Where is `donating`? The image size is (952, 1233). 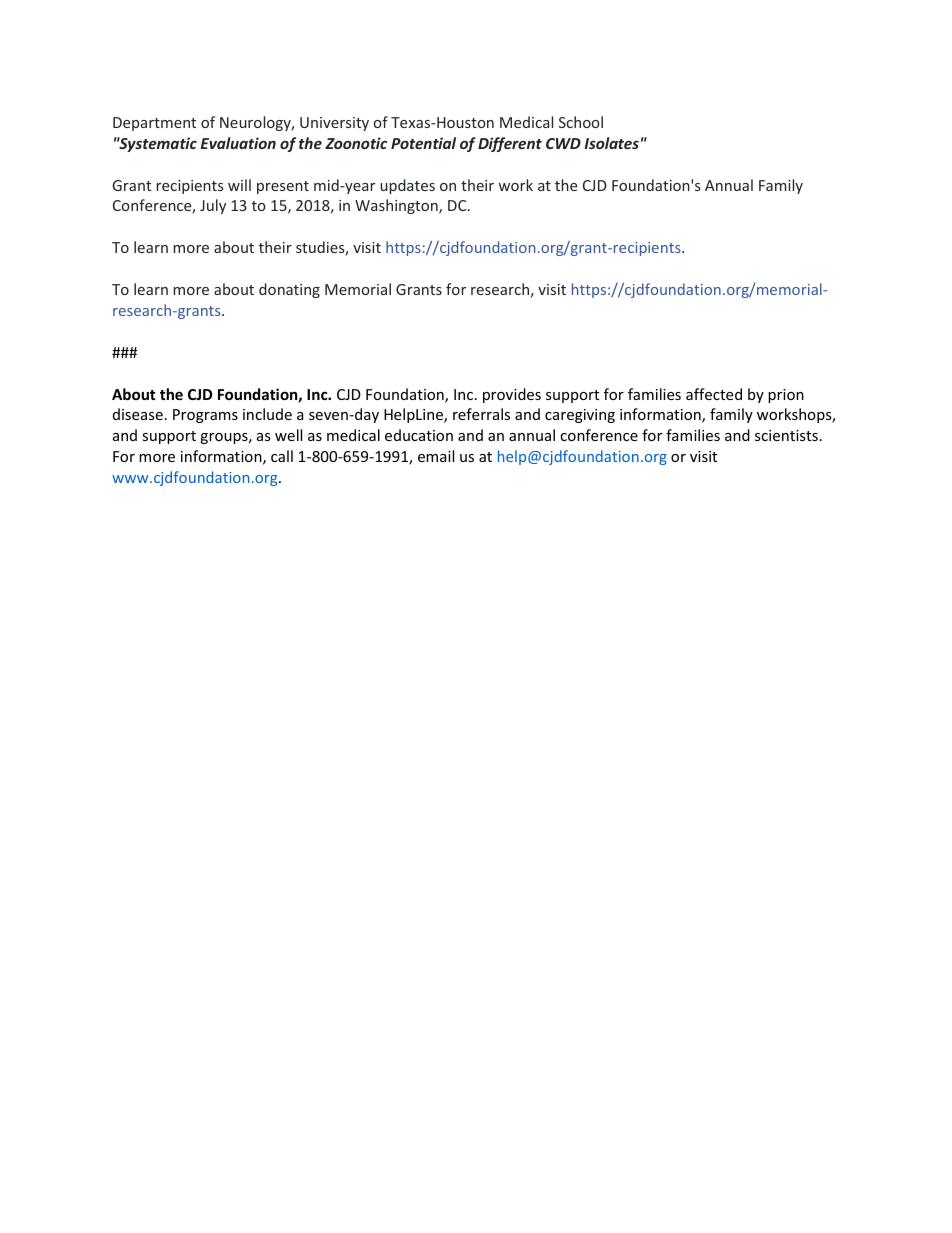
donating is located at coordinates (289, 290).
